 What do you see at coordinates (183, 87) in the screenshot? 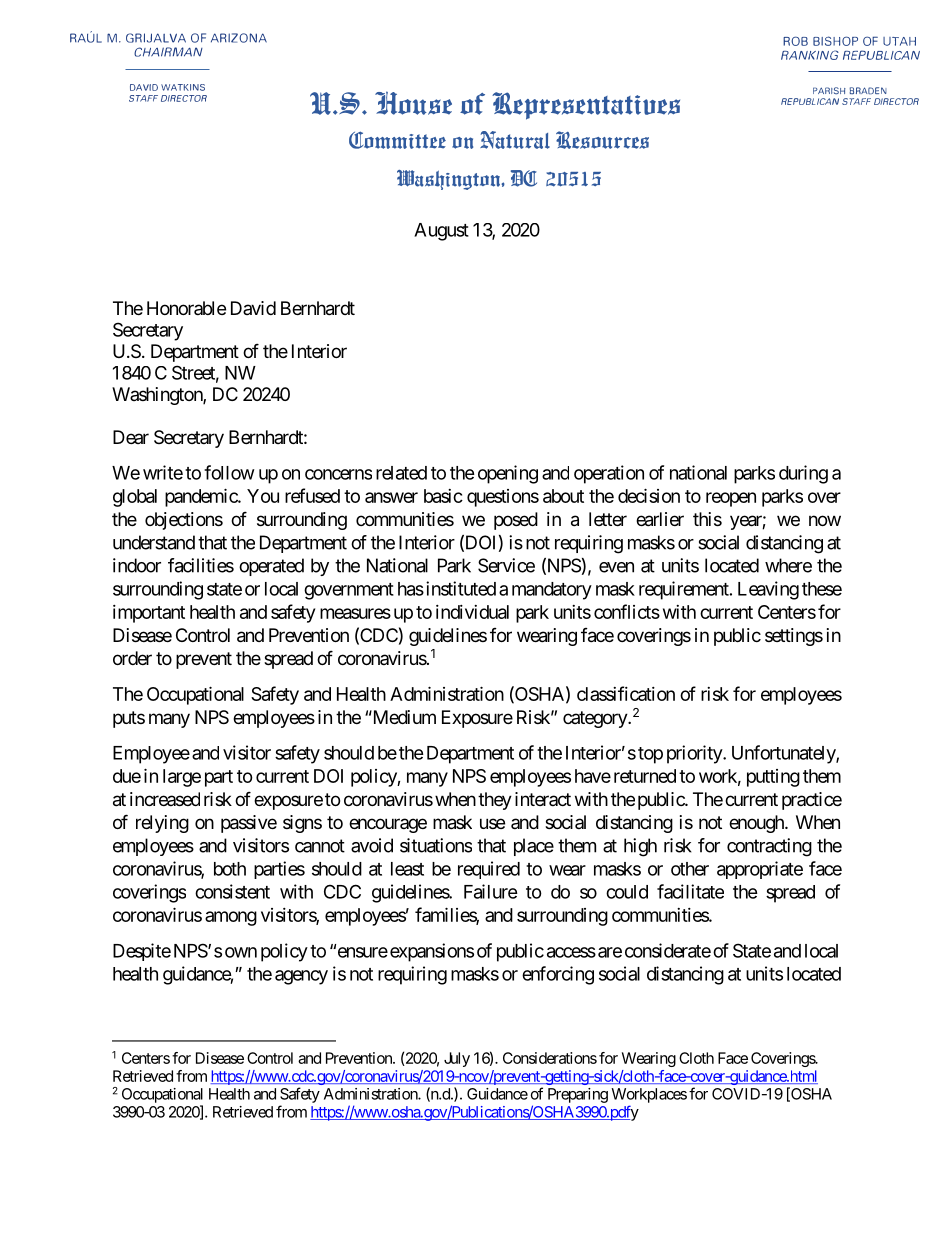
I see `WATKINS` at bounding box center [183, 87].
